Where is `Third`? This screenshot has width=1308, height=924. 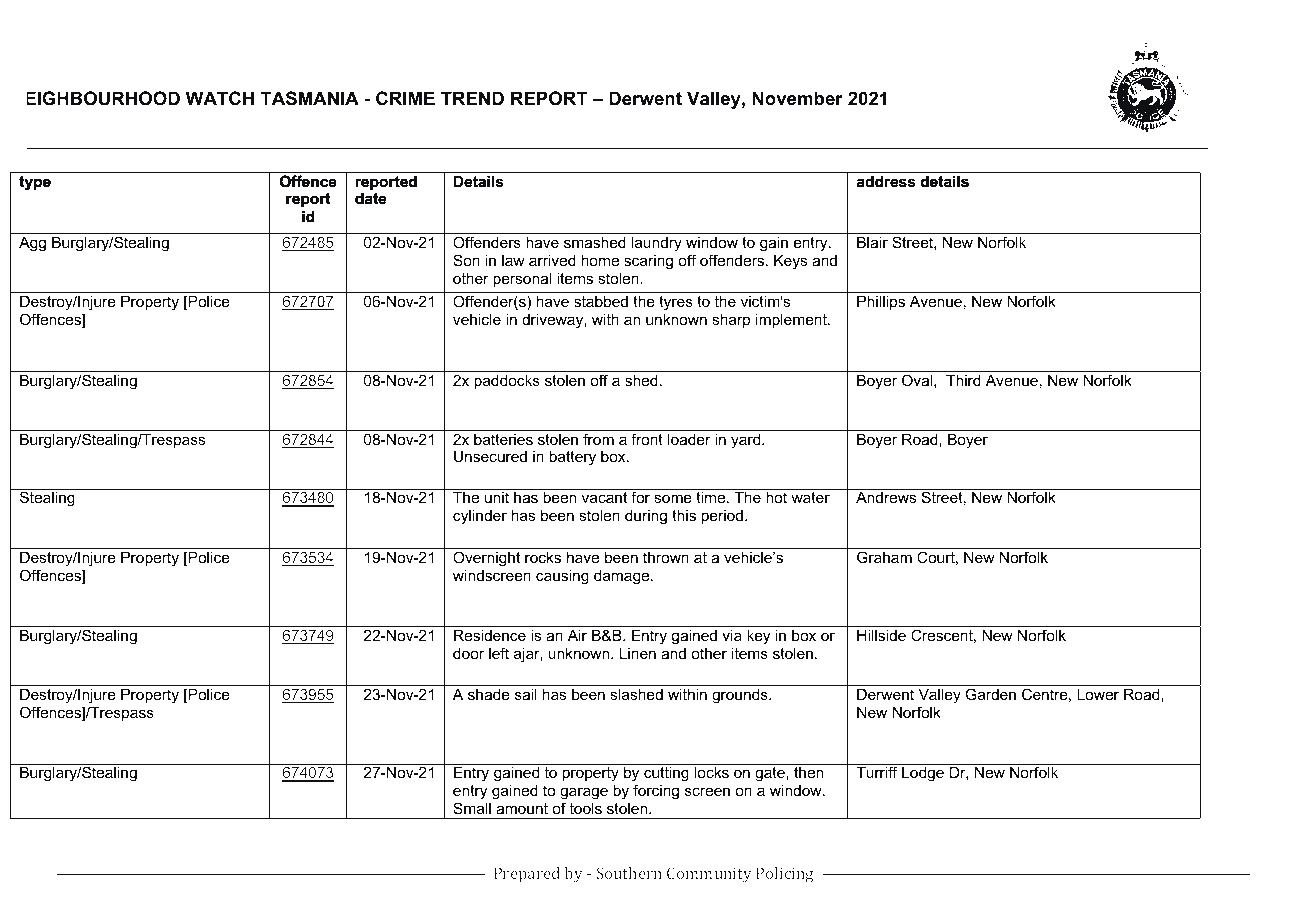
Third is located at coordinates (963, 380).
